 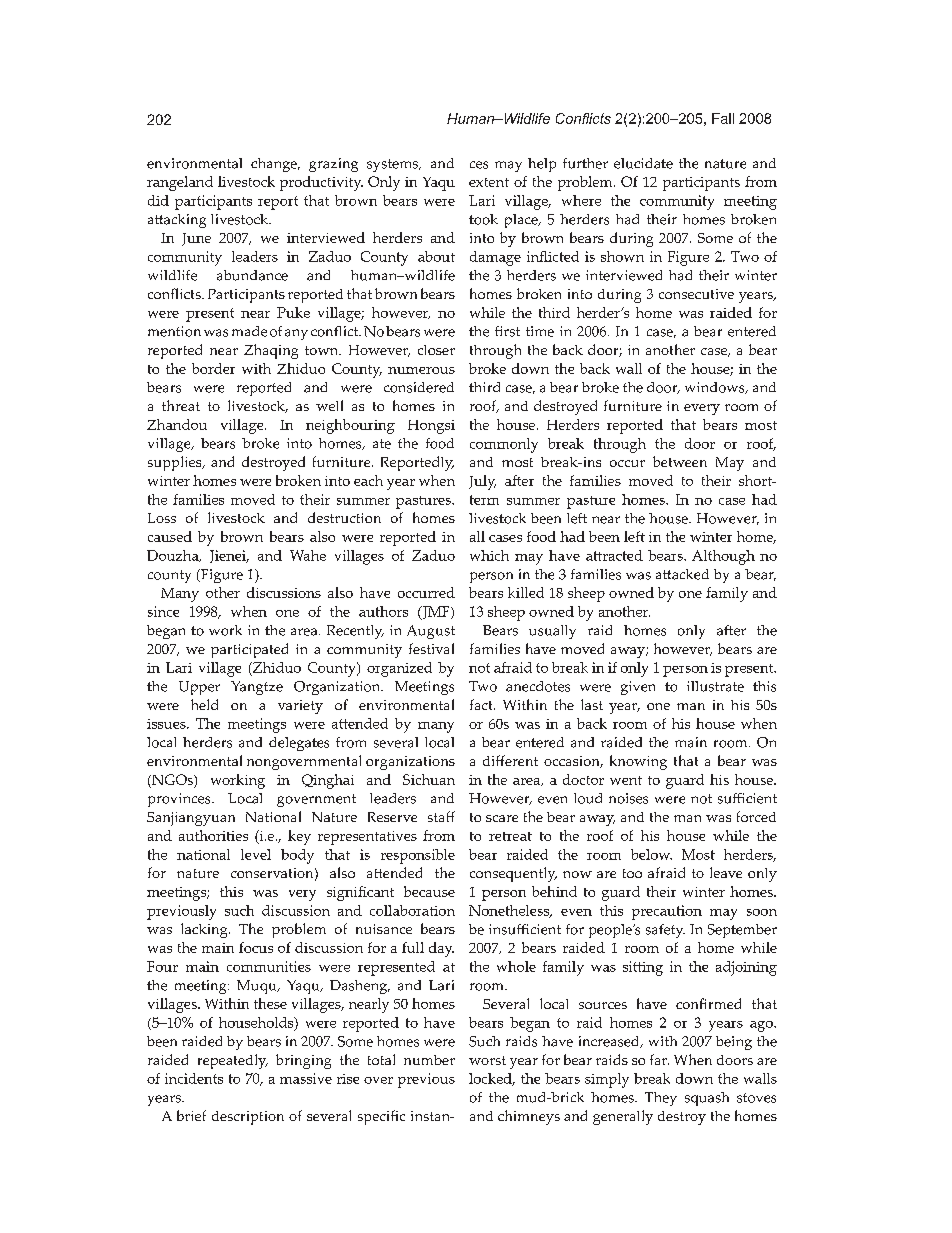 I want to click on Although, so click(x=723, y=557).
